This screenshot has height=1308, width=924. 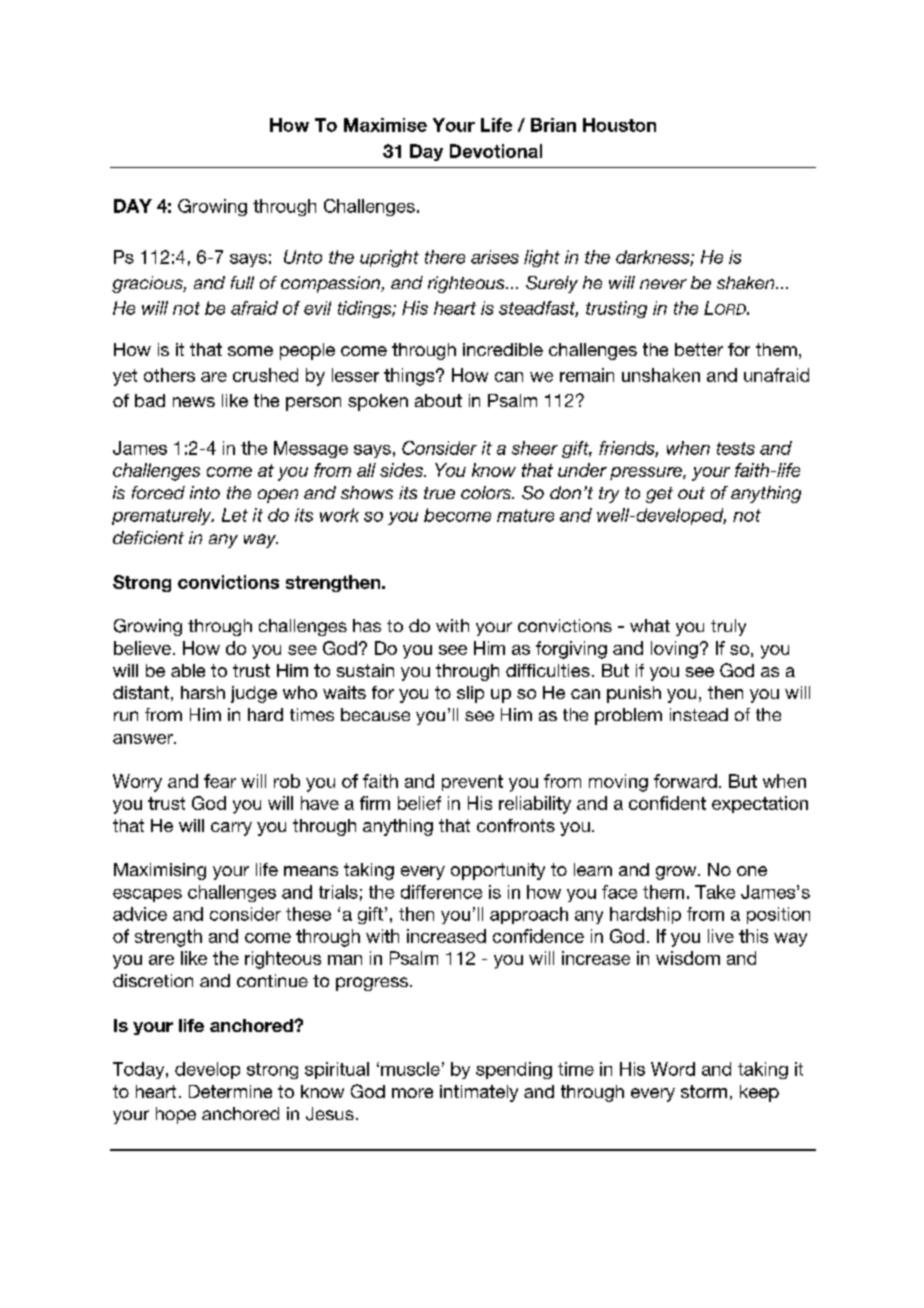 I want to click on carry, so click(x=231, y=829).
